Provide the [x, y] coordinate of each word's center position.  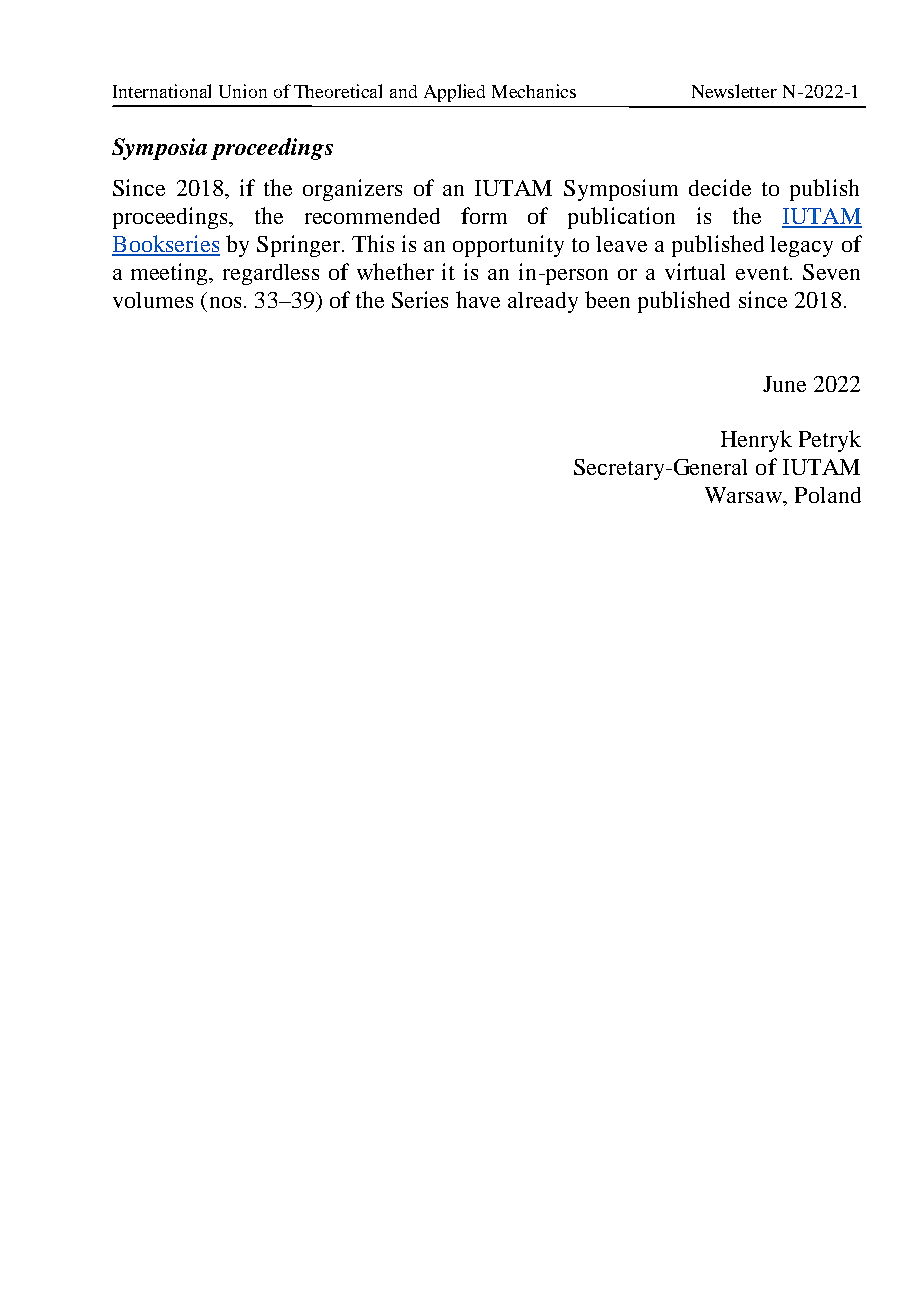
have [478, 299]
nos [225, 302]
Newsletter [734, 91]
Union [243, 91]
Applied [454, 93]
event [763, 273]
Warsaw [745, 496]
